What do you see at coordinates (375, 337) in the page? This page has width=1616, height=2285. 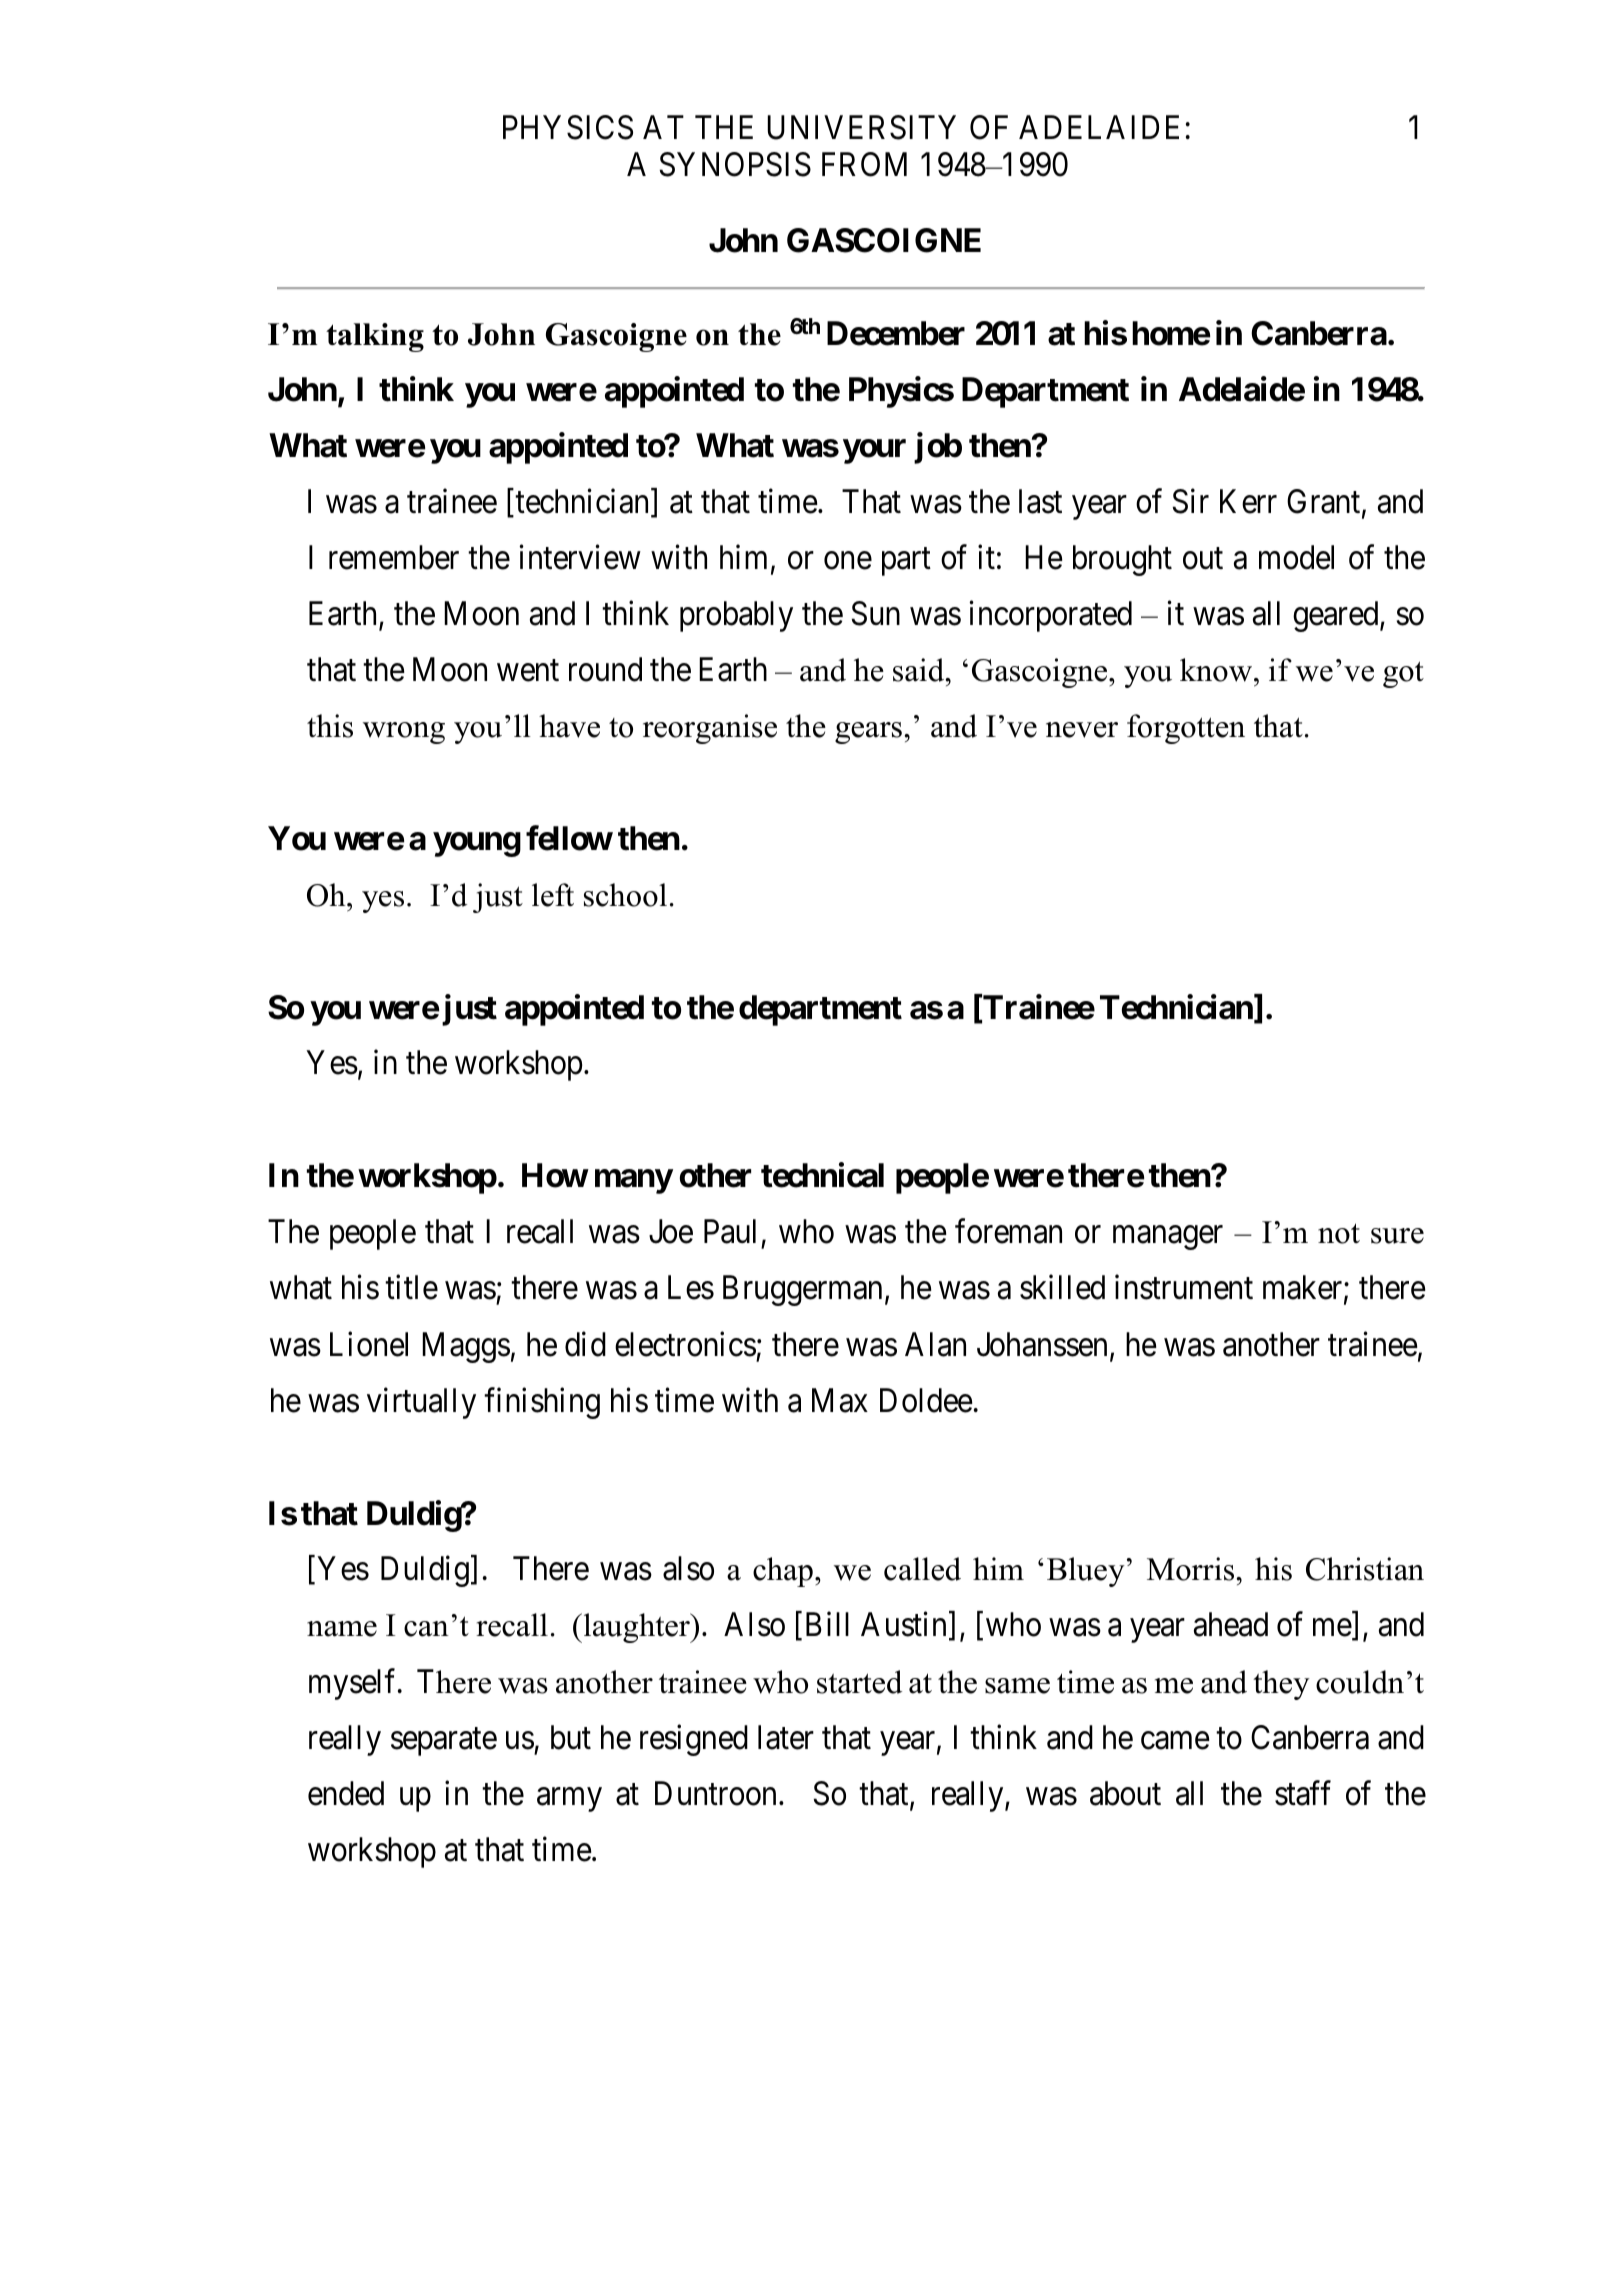 I see `talking` at bounding box center [375, 337].
